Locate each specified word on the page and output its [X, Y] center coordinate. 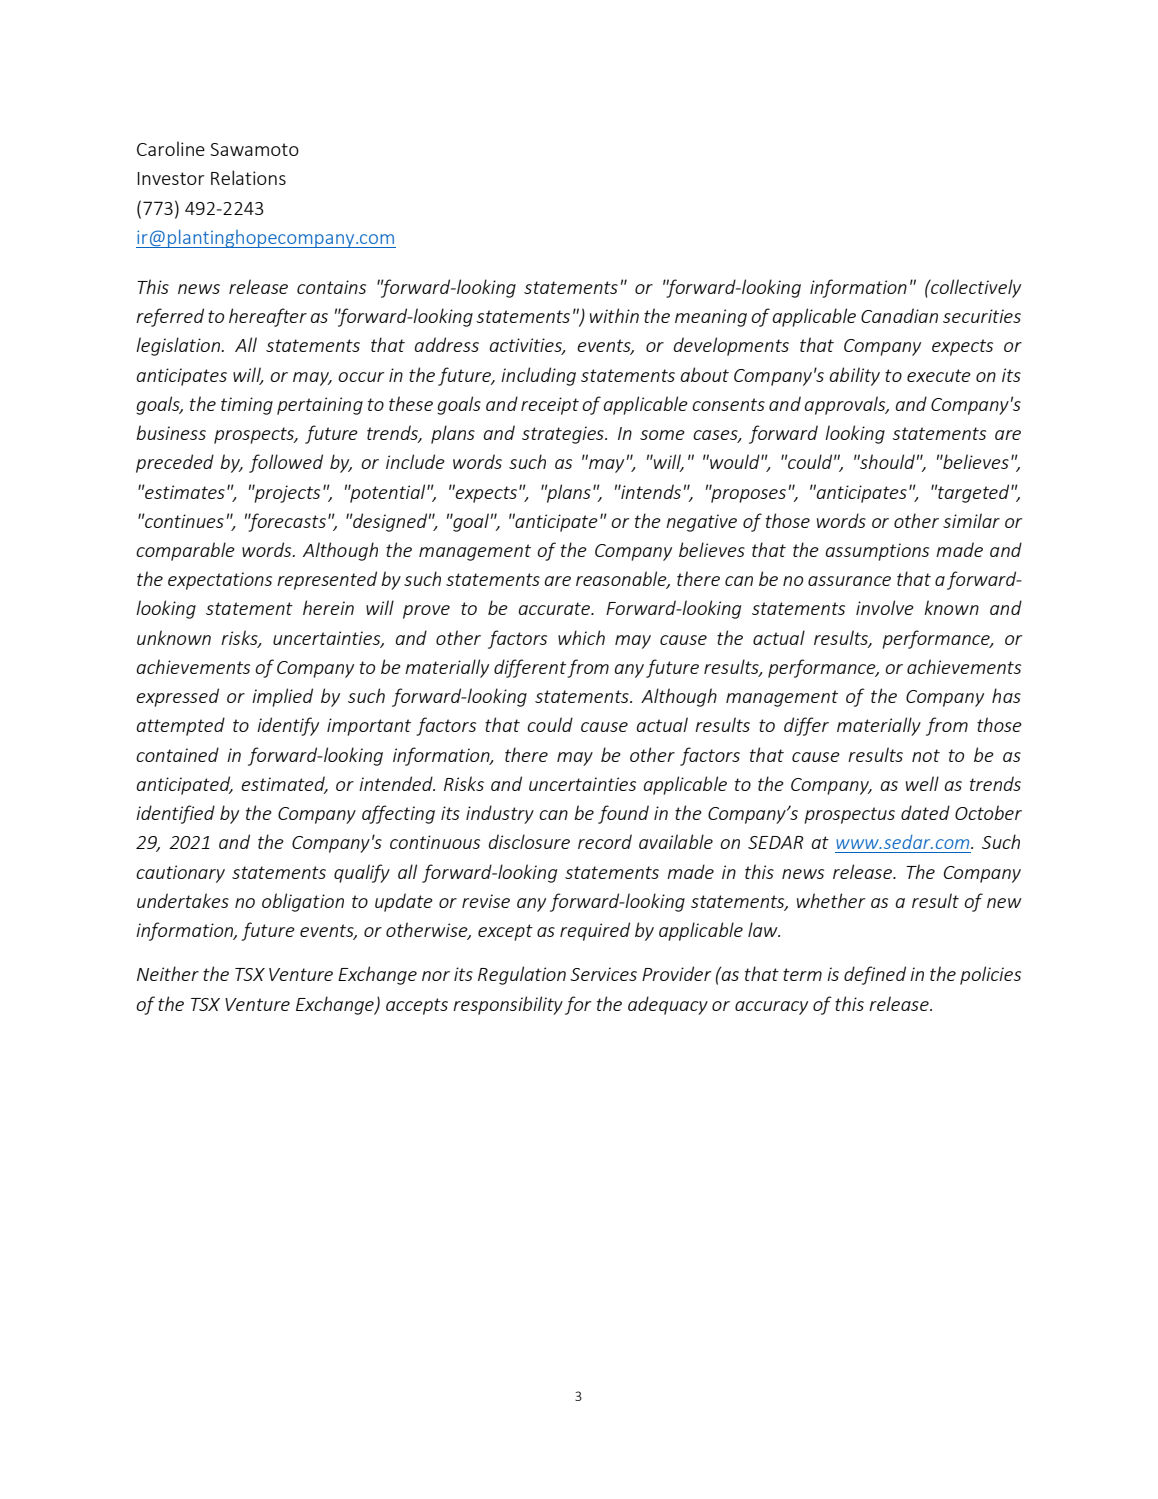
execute [939, 375]
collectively [975, 288]
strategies [564, 435]
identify [288, 726]
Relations [248, 177]
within [614, 315]
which [581, 637]
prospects [255, 435]
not [926, 755]
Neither [168, 973]
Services [603, 974]
